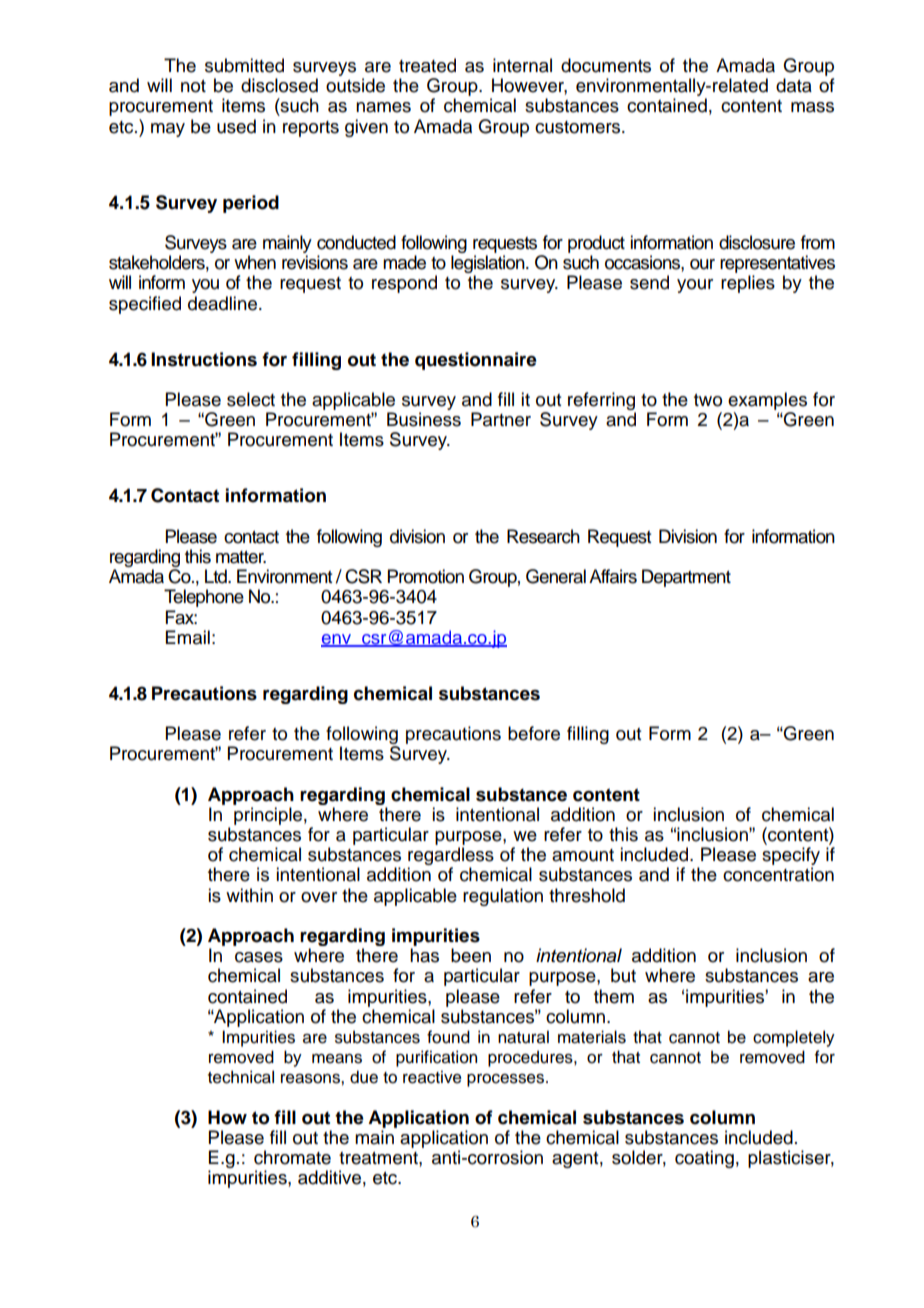 This document has height=1308, width=924. I want to click on processes, so click(507, 1080).
